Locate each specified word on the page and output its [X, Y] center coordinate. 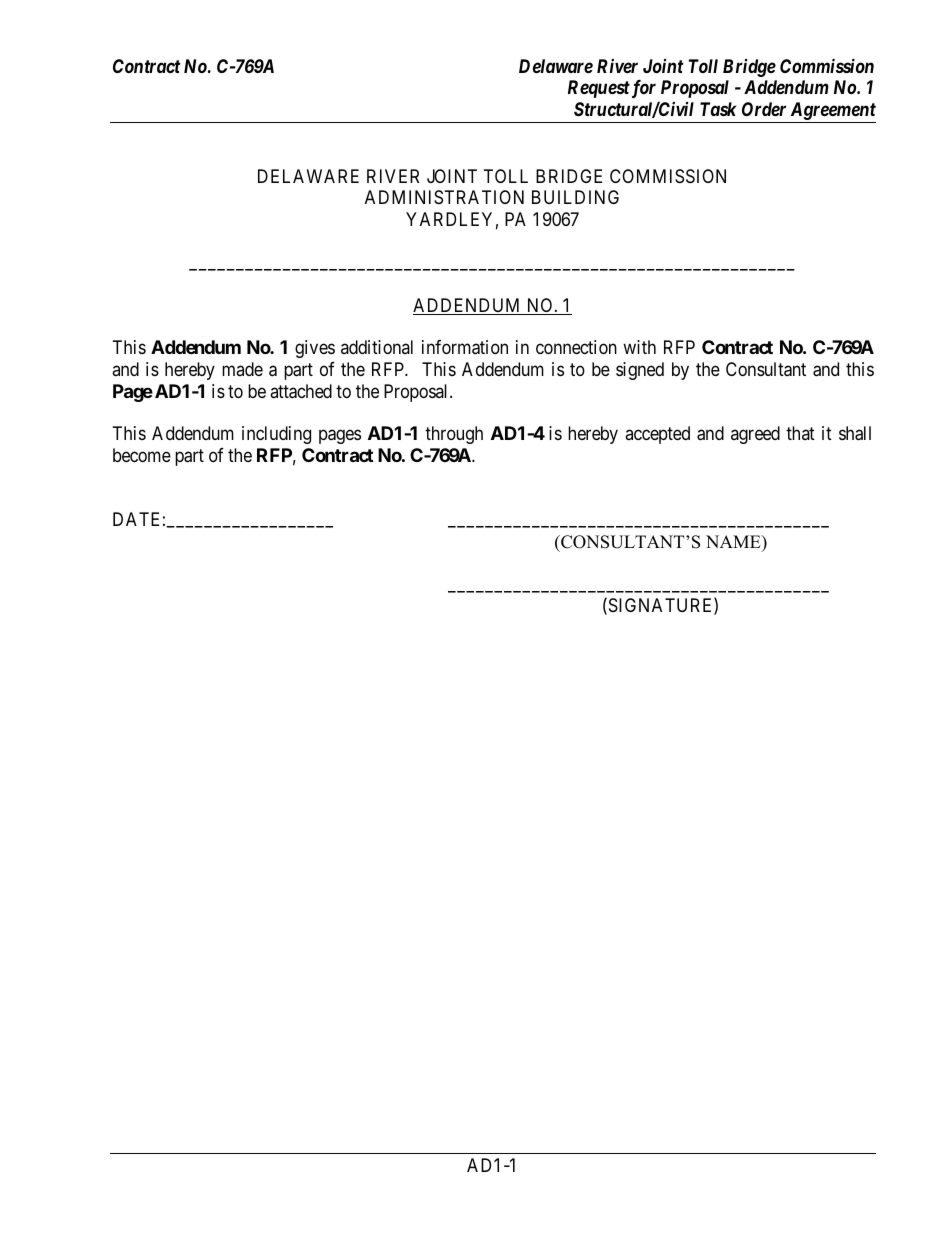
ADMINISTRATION [444, 197]
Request [599, 89]
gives [315, 349]
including [276, 435]
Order [764, 109]
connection [576, 347]
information [465, 347]
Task [718, 109]
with [639, 347]
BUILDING [575, 197]
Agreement [832, 112]
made [242, 369]
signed [640, 371]
